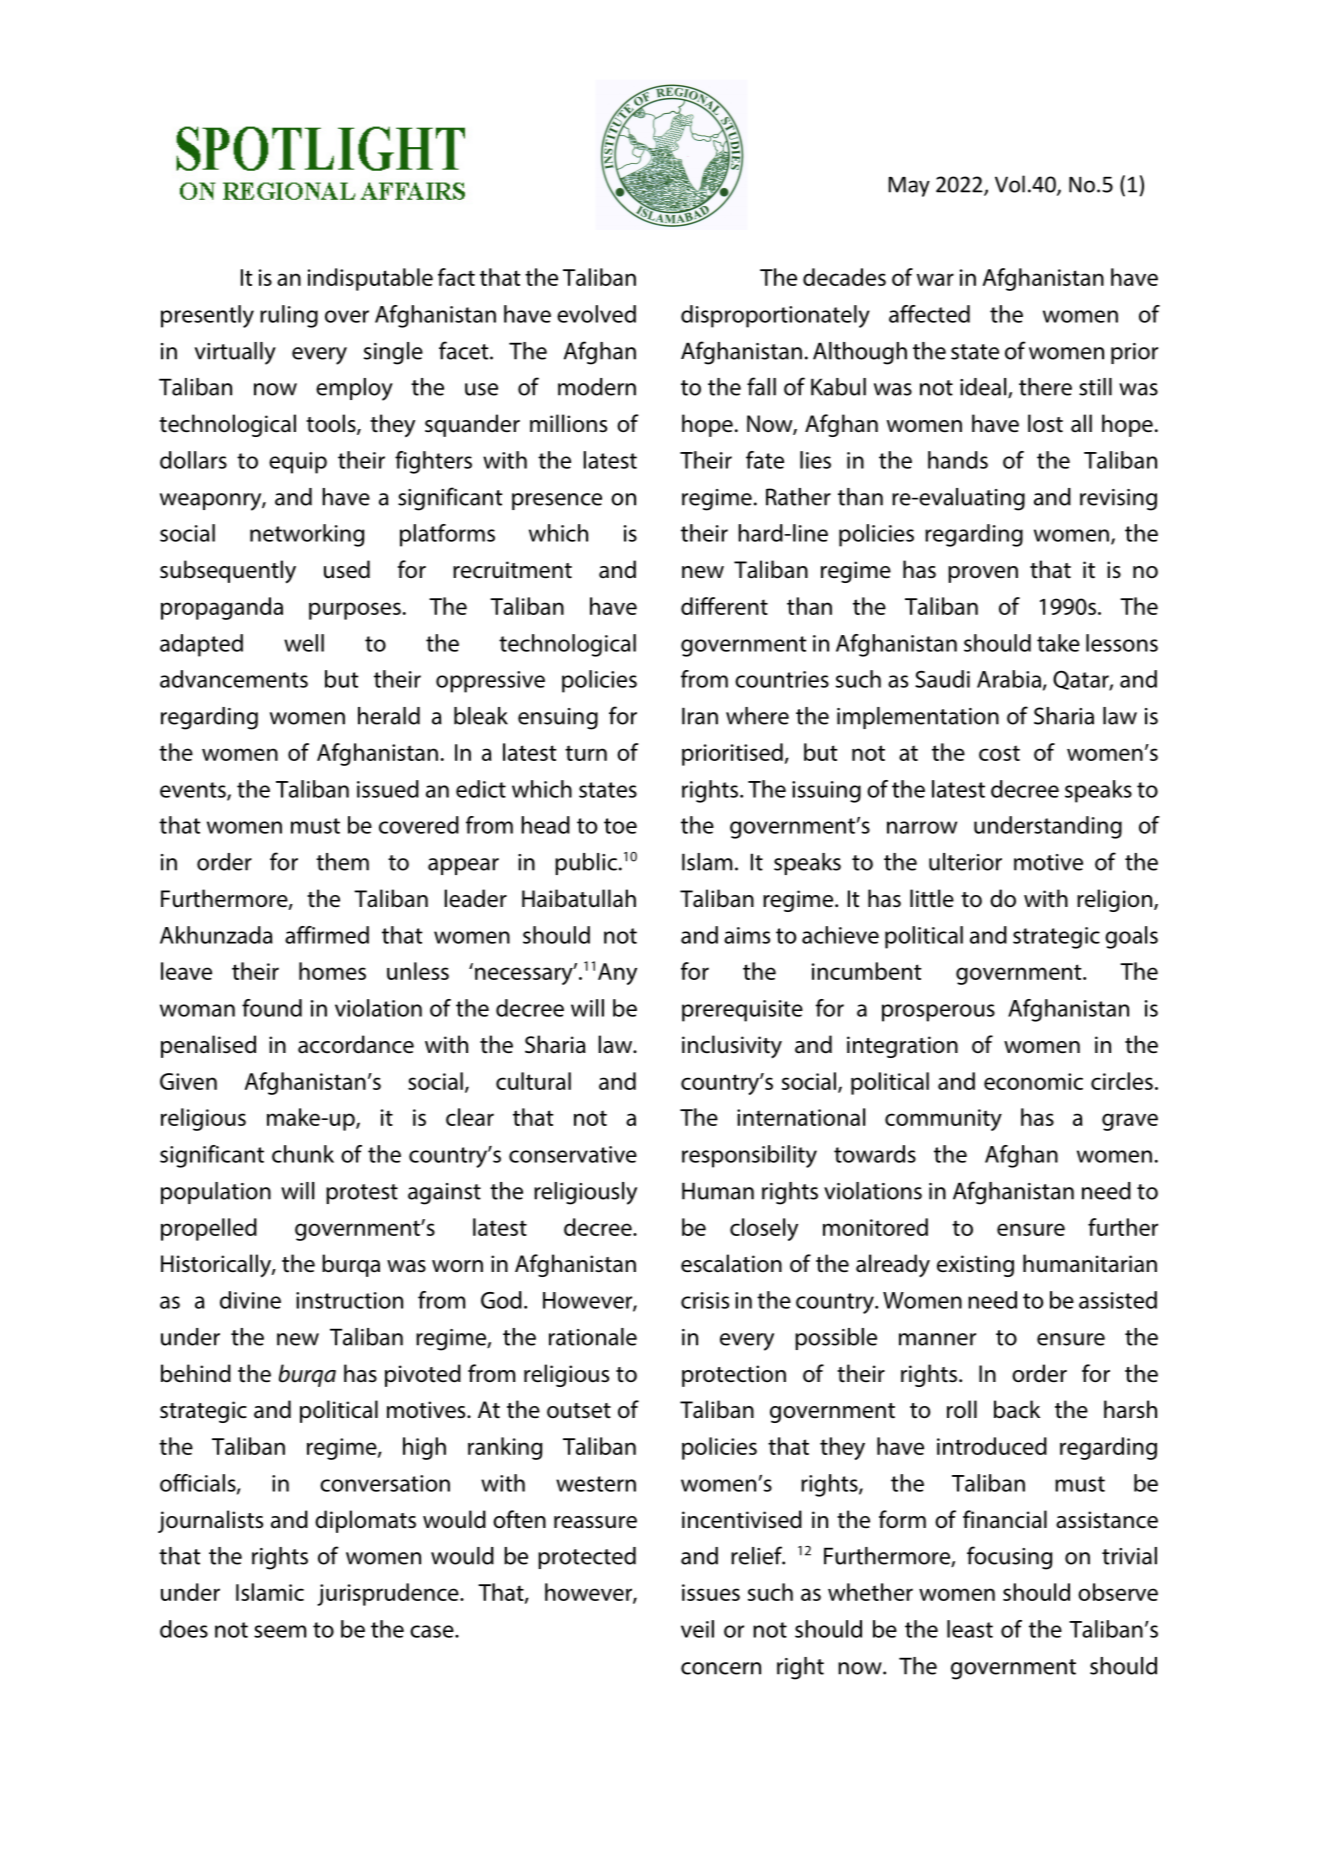 This screenshot has height=1864, width=1317. I want to click on chunk, so click(303, 1154).
